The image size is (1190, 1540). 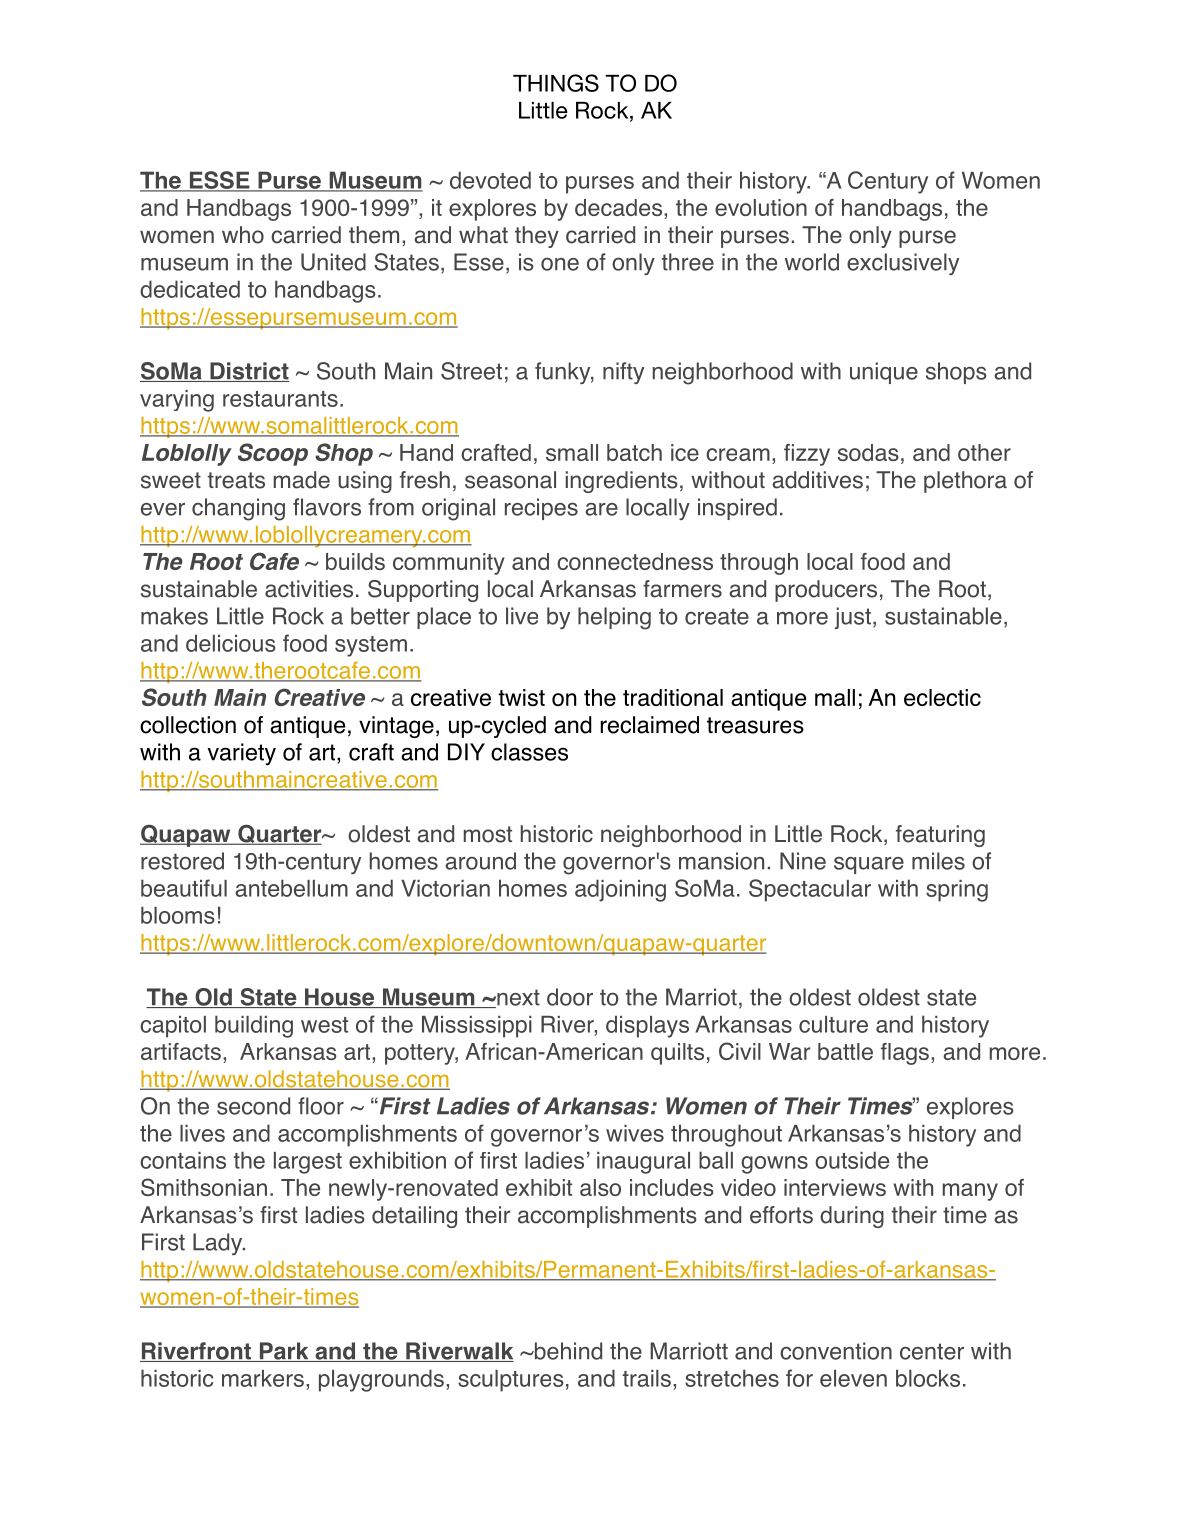 I want to click on flags, so click(x=905, y=1054).
